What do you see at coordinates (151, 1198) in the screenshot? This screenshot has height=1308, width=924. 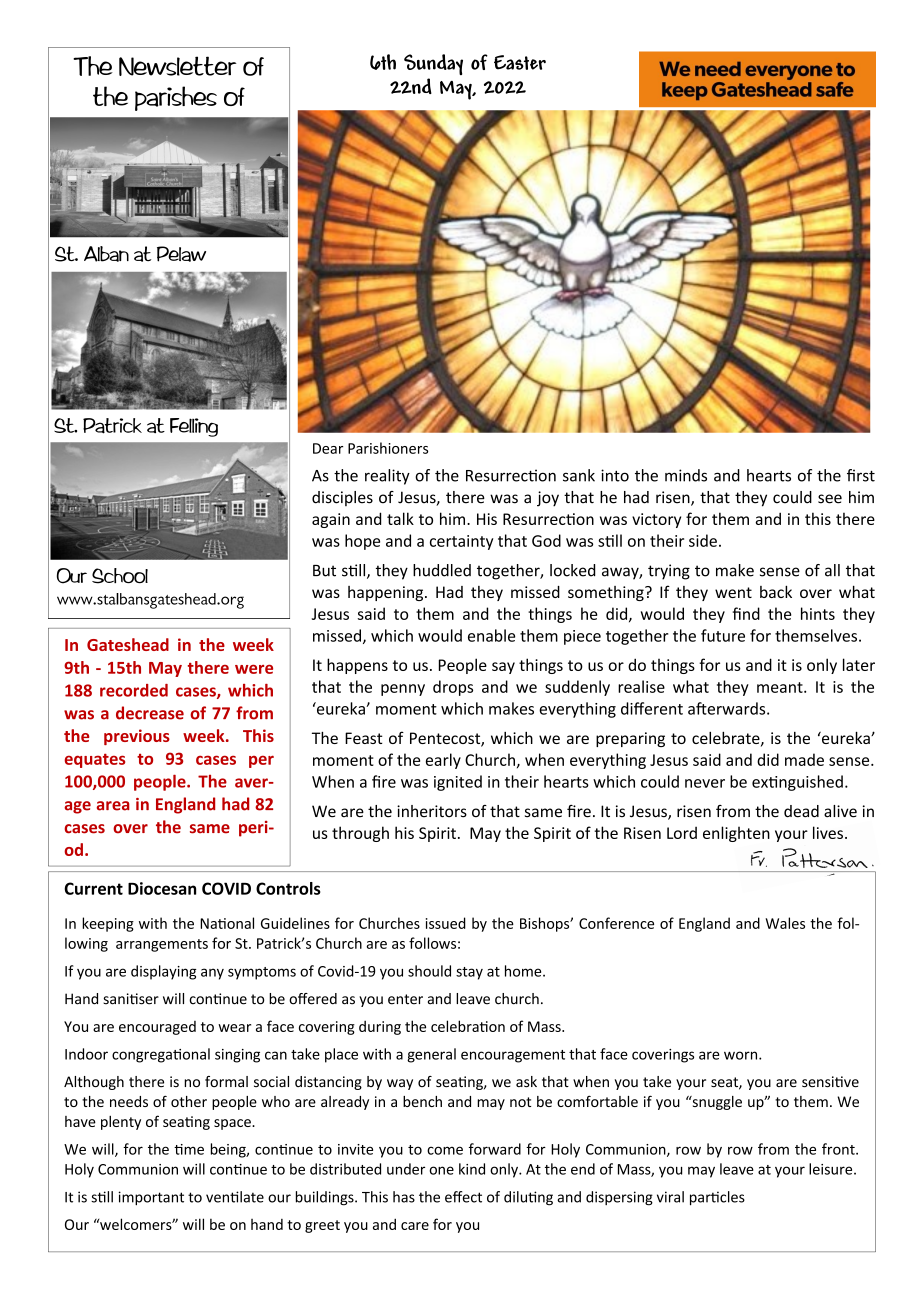 I see `important` at bounding box center [151, 1198].
